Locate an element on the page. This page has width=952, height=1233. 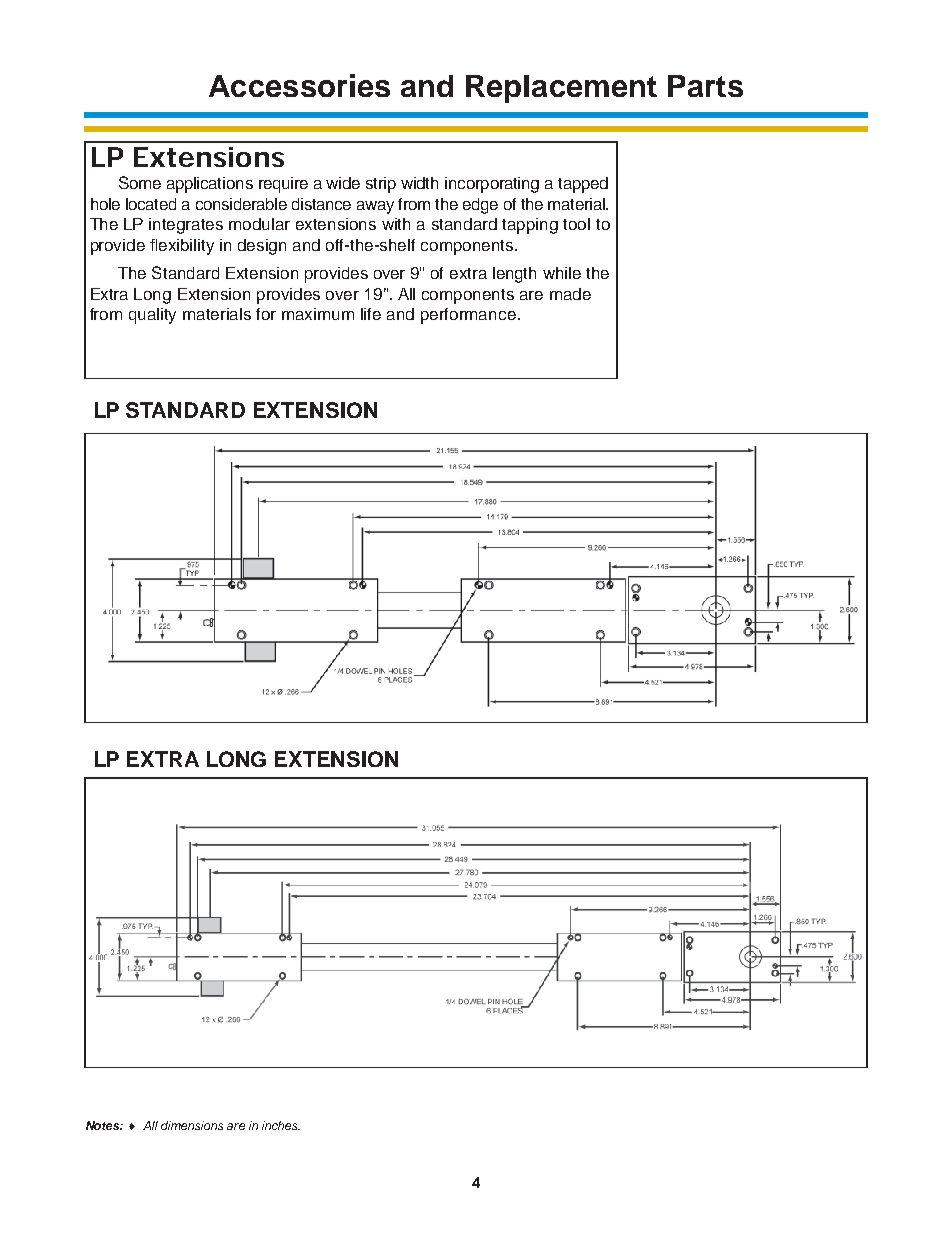
Replacement is located at coordinates (561, 89).
